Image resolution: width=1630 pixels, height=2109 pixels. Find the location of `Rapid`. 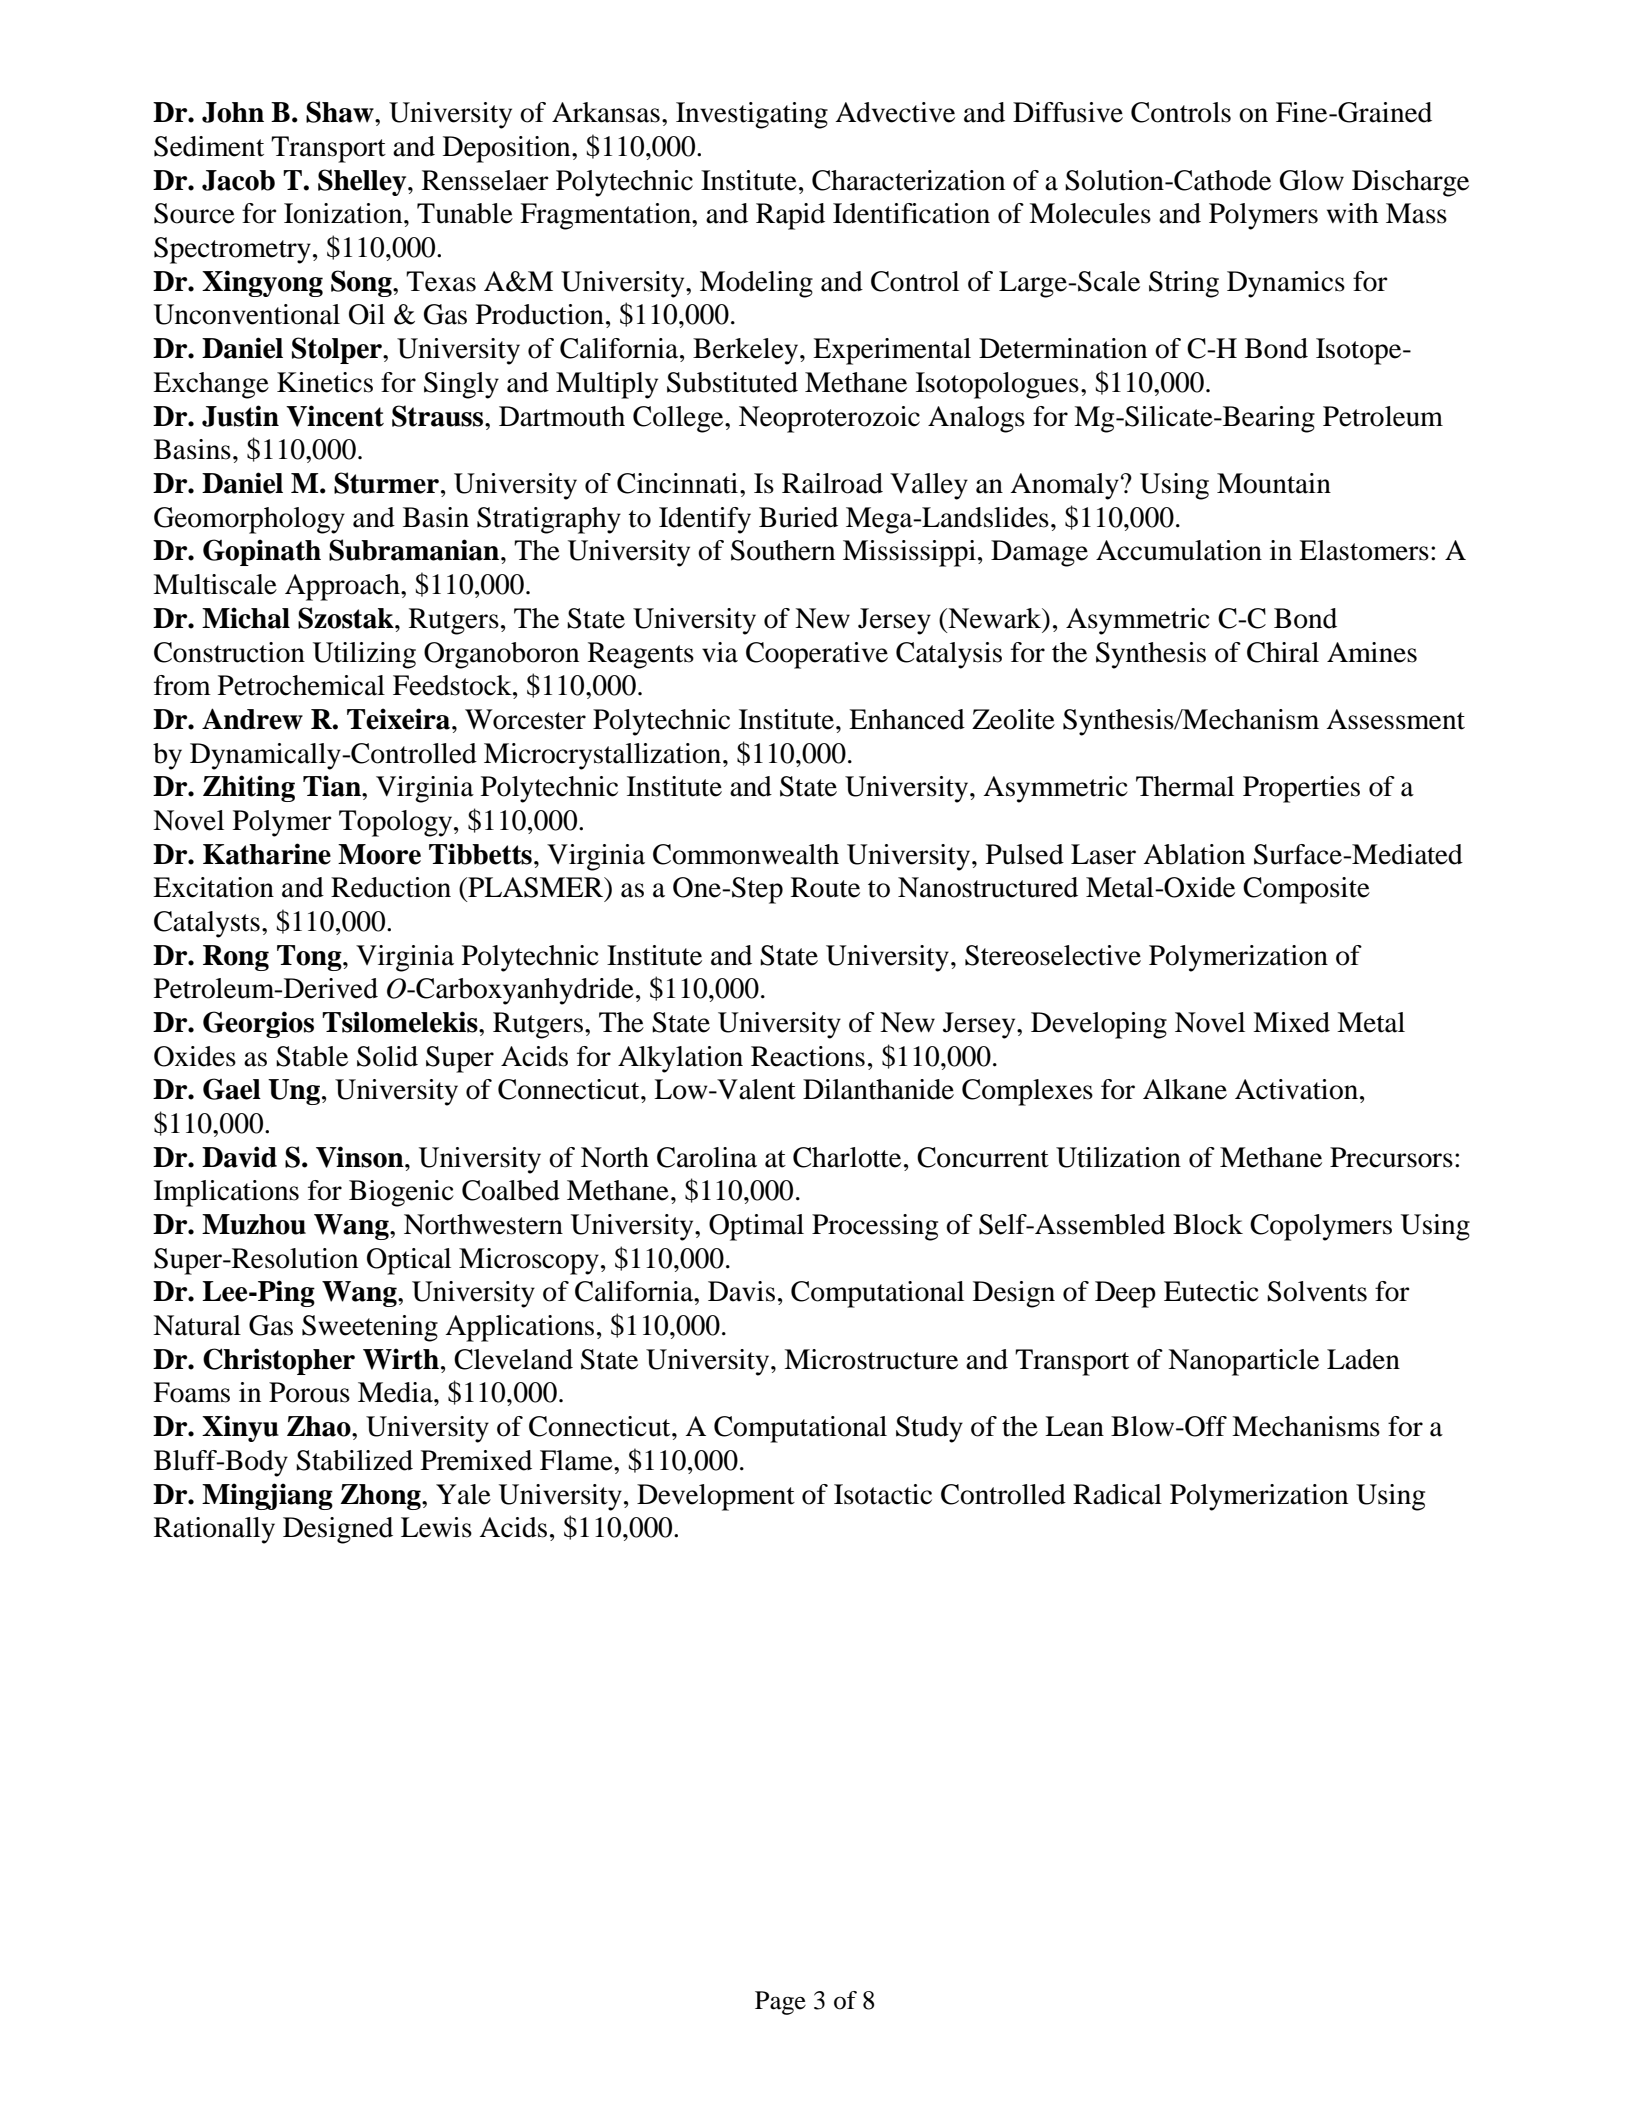

Rapid is located at coordinates (790, 216).
